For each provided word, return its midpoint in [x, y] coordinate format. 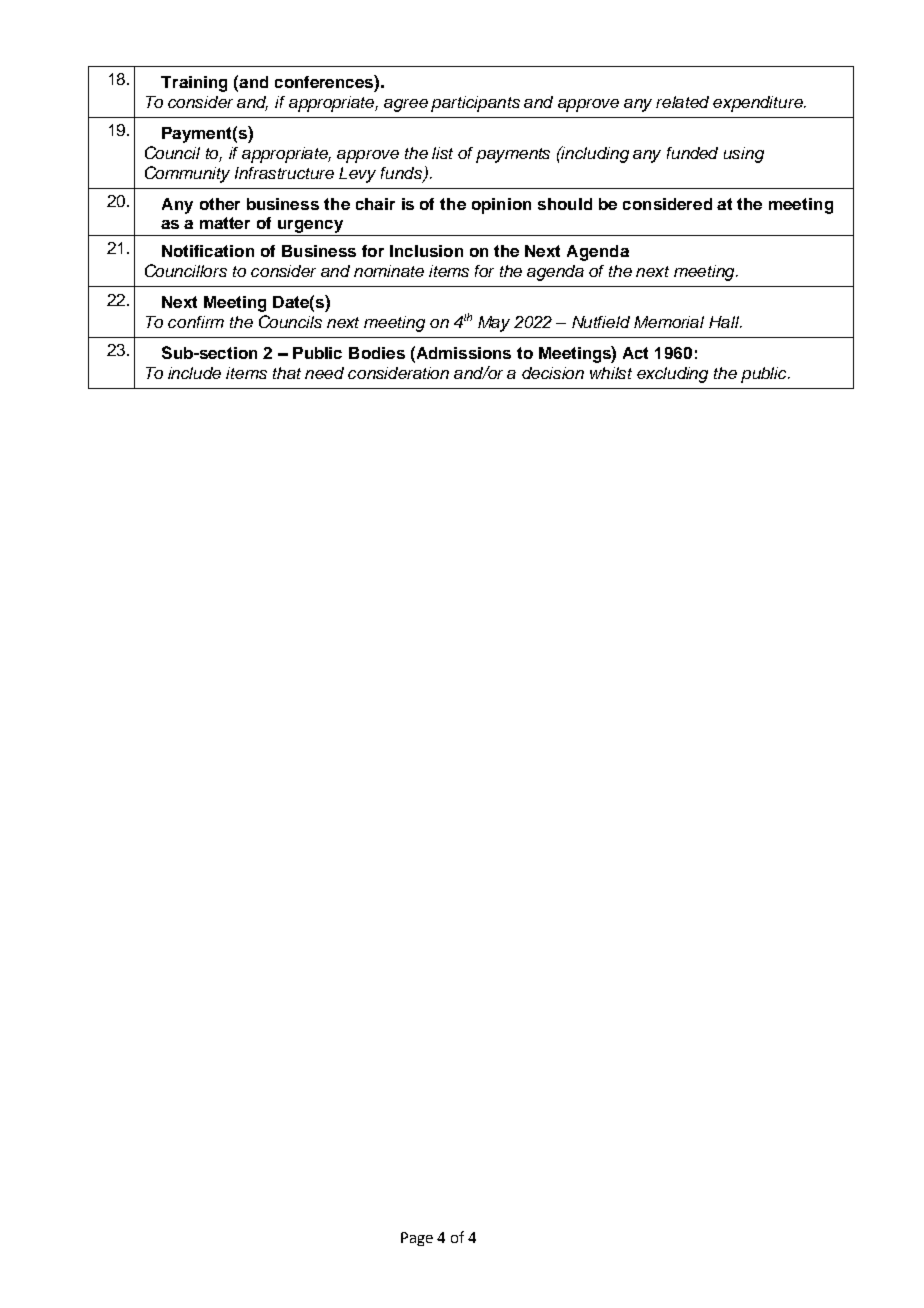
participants [475, 104]
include [194, 373]
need [324, 373]
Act [635, 353]
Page [417, 1239]
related [682, 102]
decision [553, 373]
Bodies [377, 353]
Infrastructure [284, 173]
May [494, 324]
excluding [672, 375]
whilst [611, 373]
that [287, 373]
